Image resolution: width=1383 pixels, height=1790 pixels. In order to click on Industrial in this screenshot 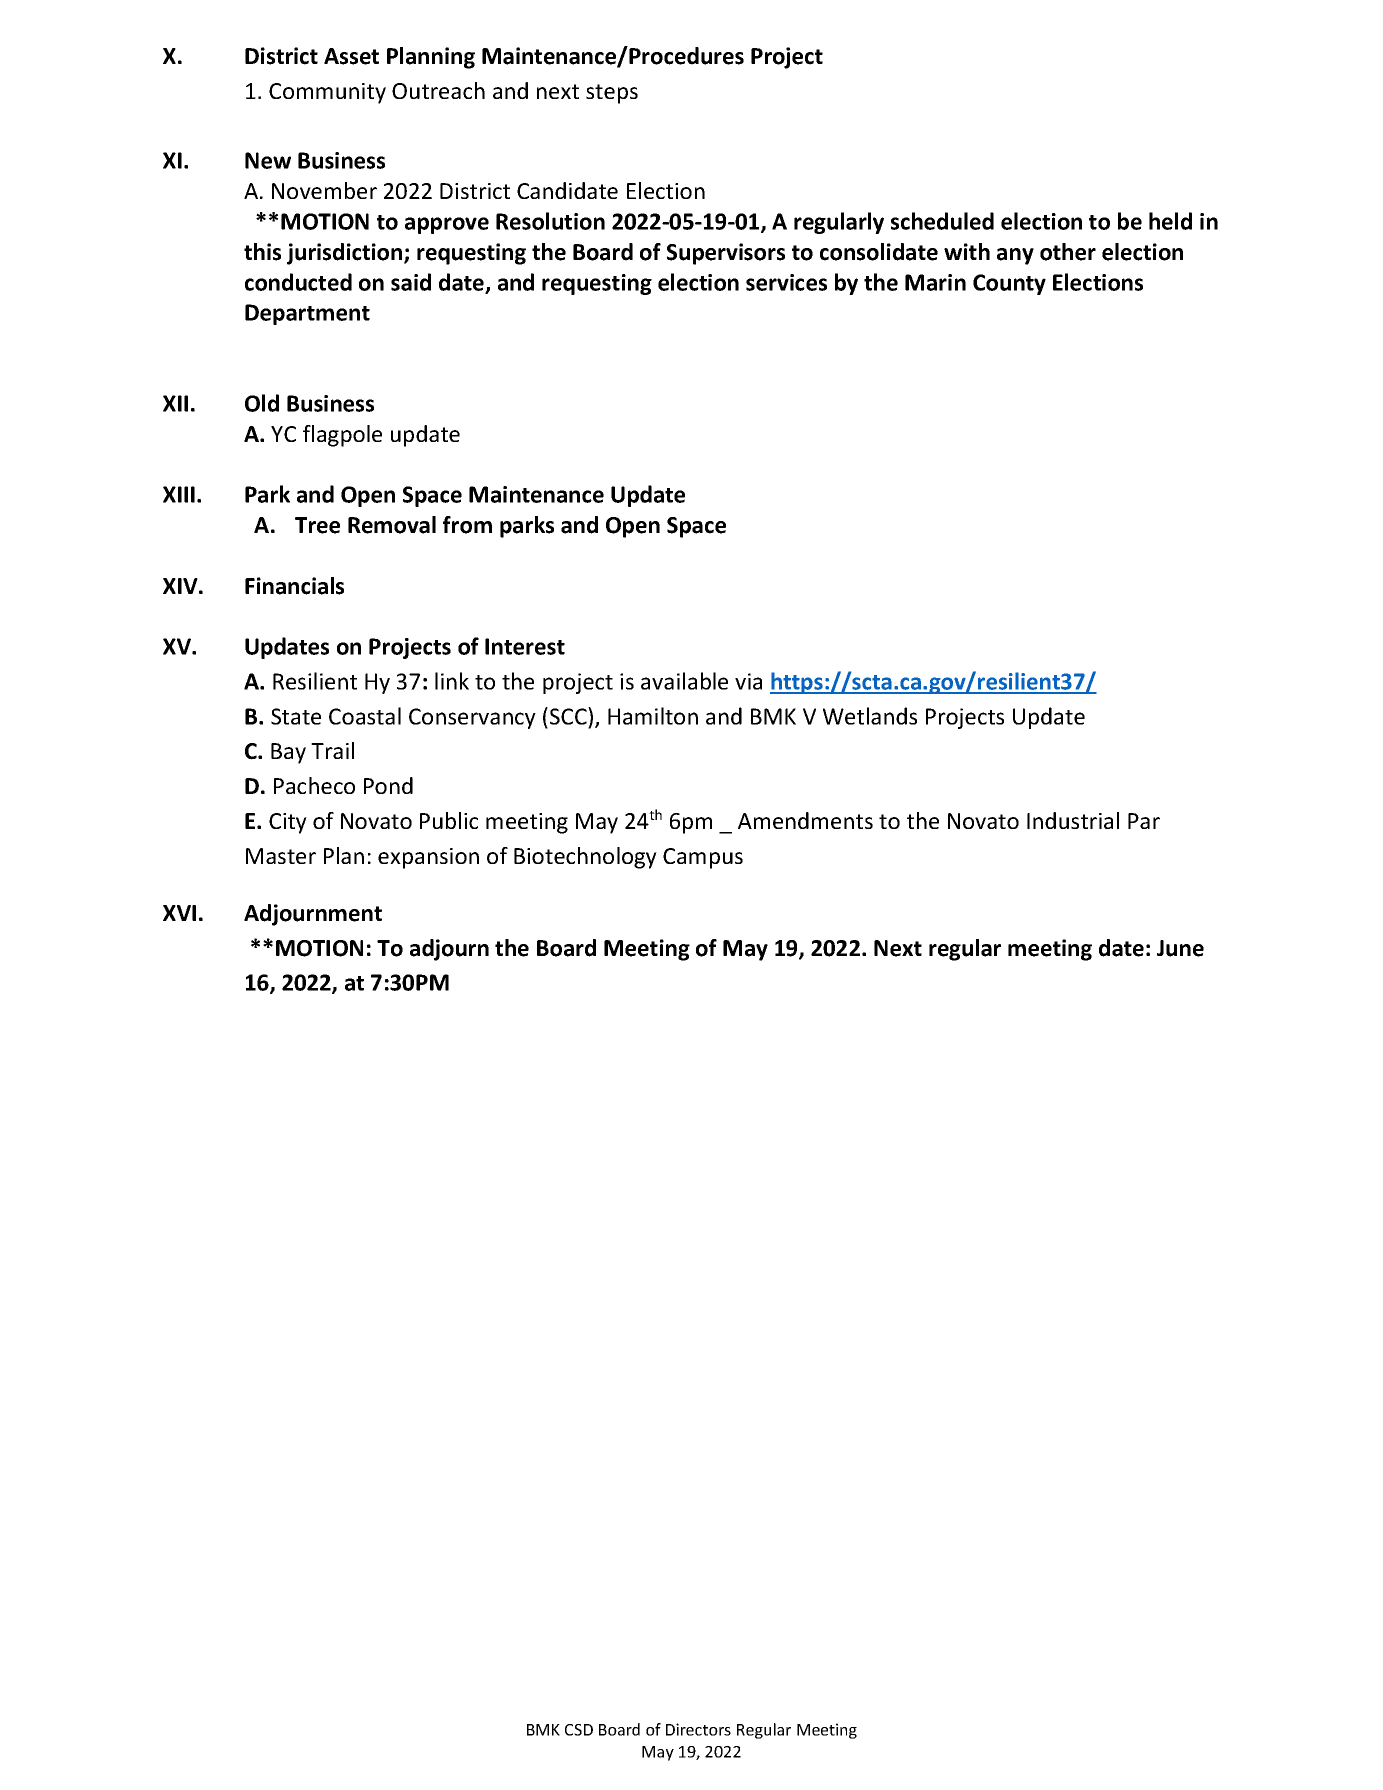, I will do `click(1073, 820)`.
